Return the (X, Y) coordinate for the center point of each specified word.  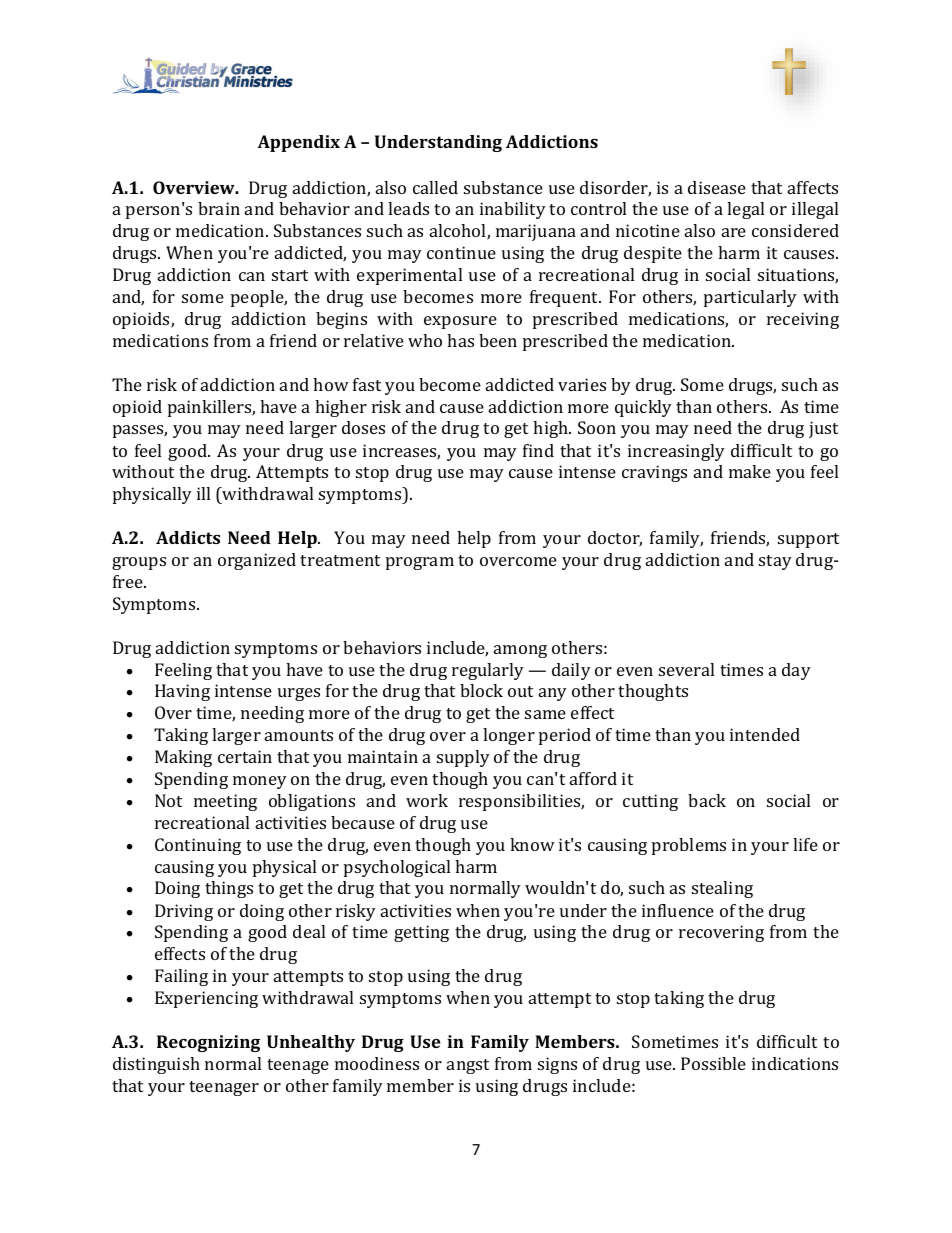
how (331, 384)
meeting (225, 802)
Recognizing (208, 1043)
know (532, 844)
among (520, 651)
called (435, 187)
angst (468, 1066)
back (707, 800)
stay (775, 562)
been (498, 340)
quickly (643, 408)
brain (219, 208)
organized (257, 561)
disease (717, 187)
